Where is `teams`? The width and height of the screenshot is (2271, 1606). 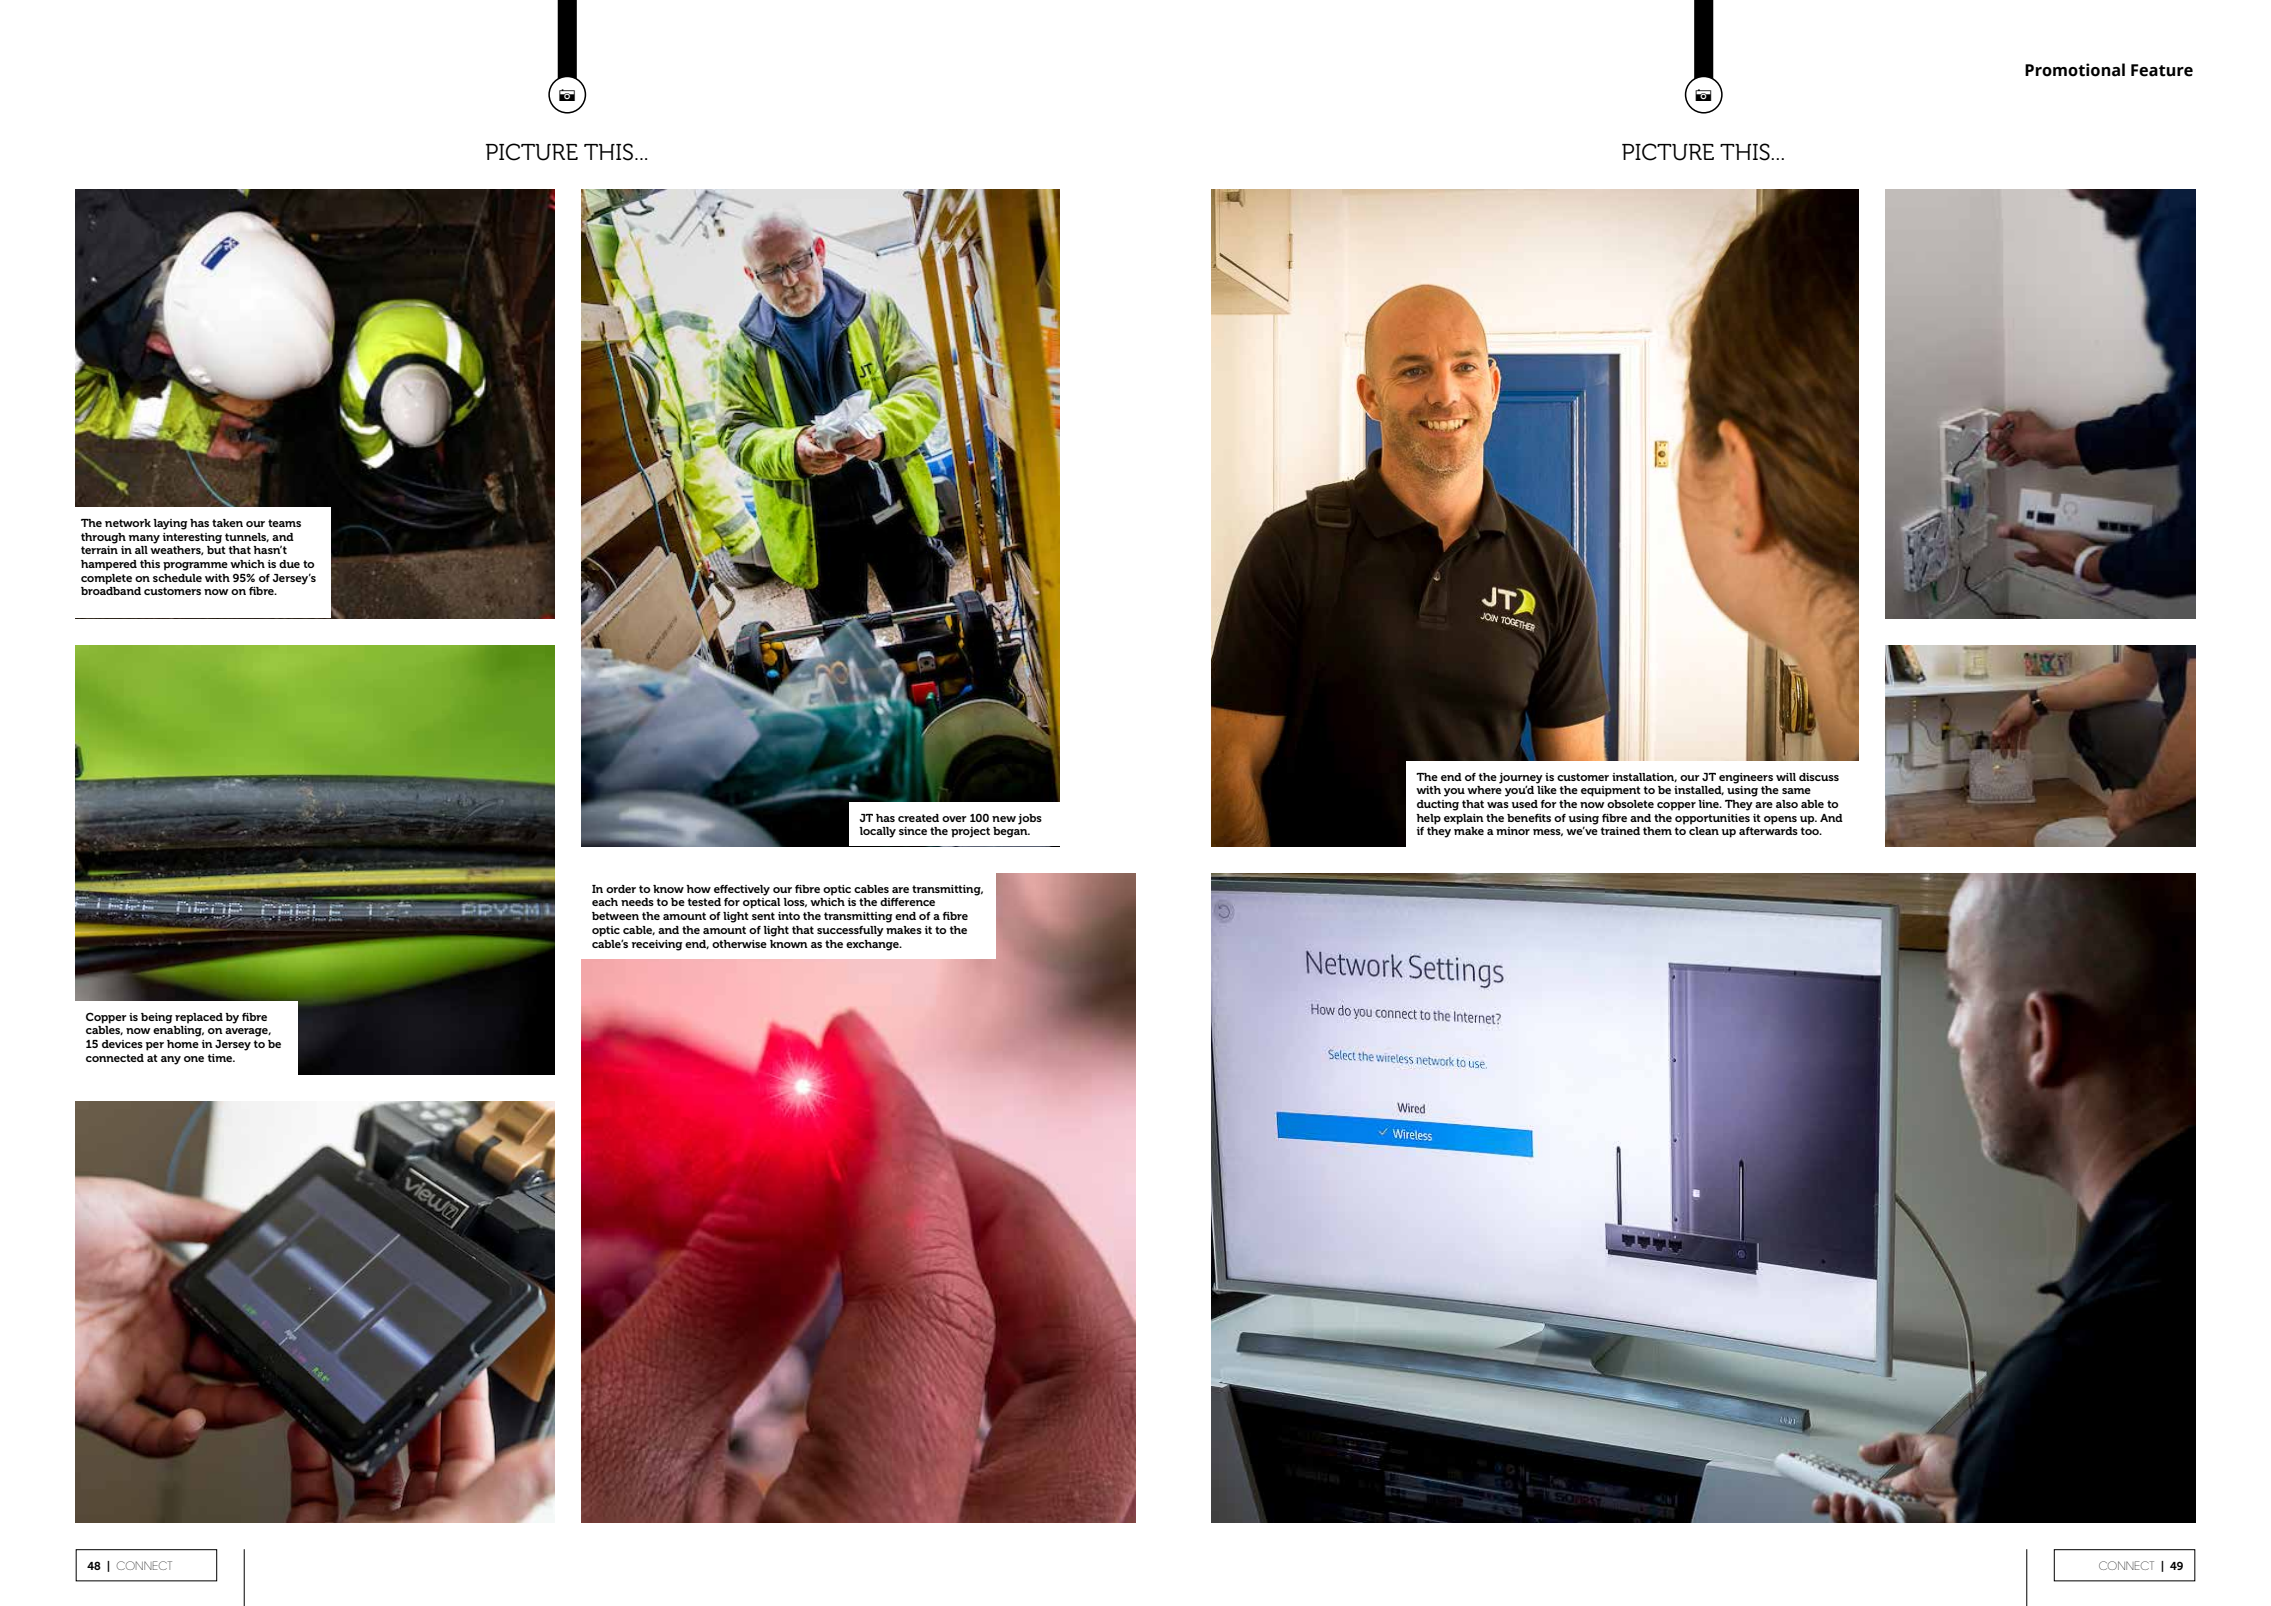
teams is located at coordinates (284, 523).
